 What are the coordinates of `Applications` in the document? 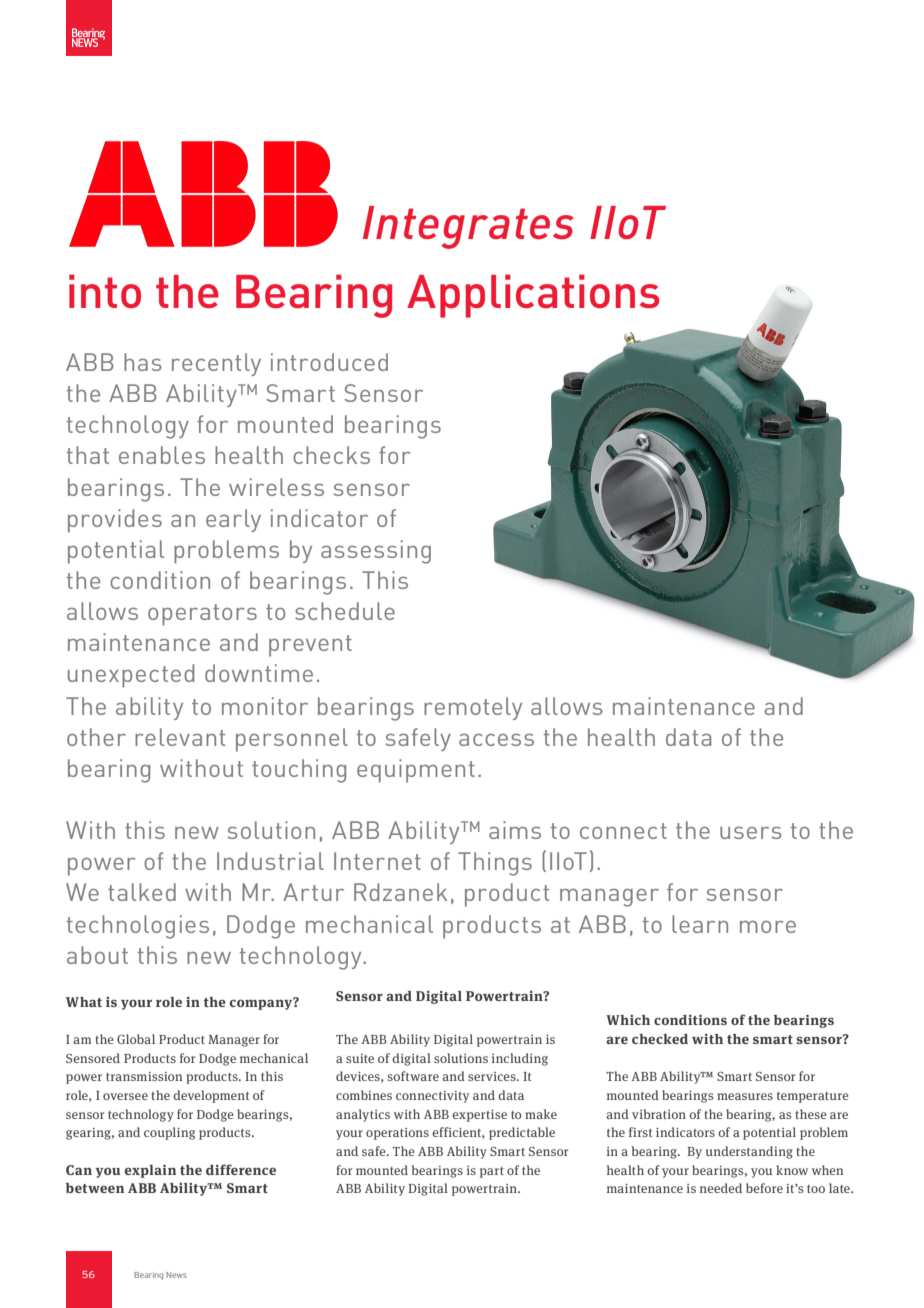 It's located at (533, 296).
